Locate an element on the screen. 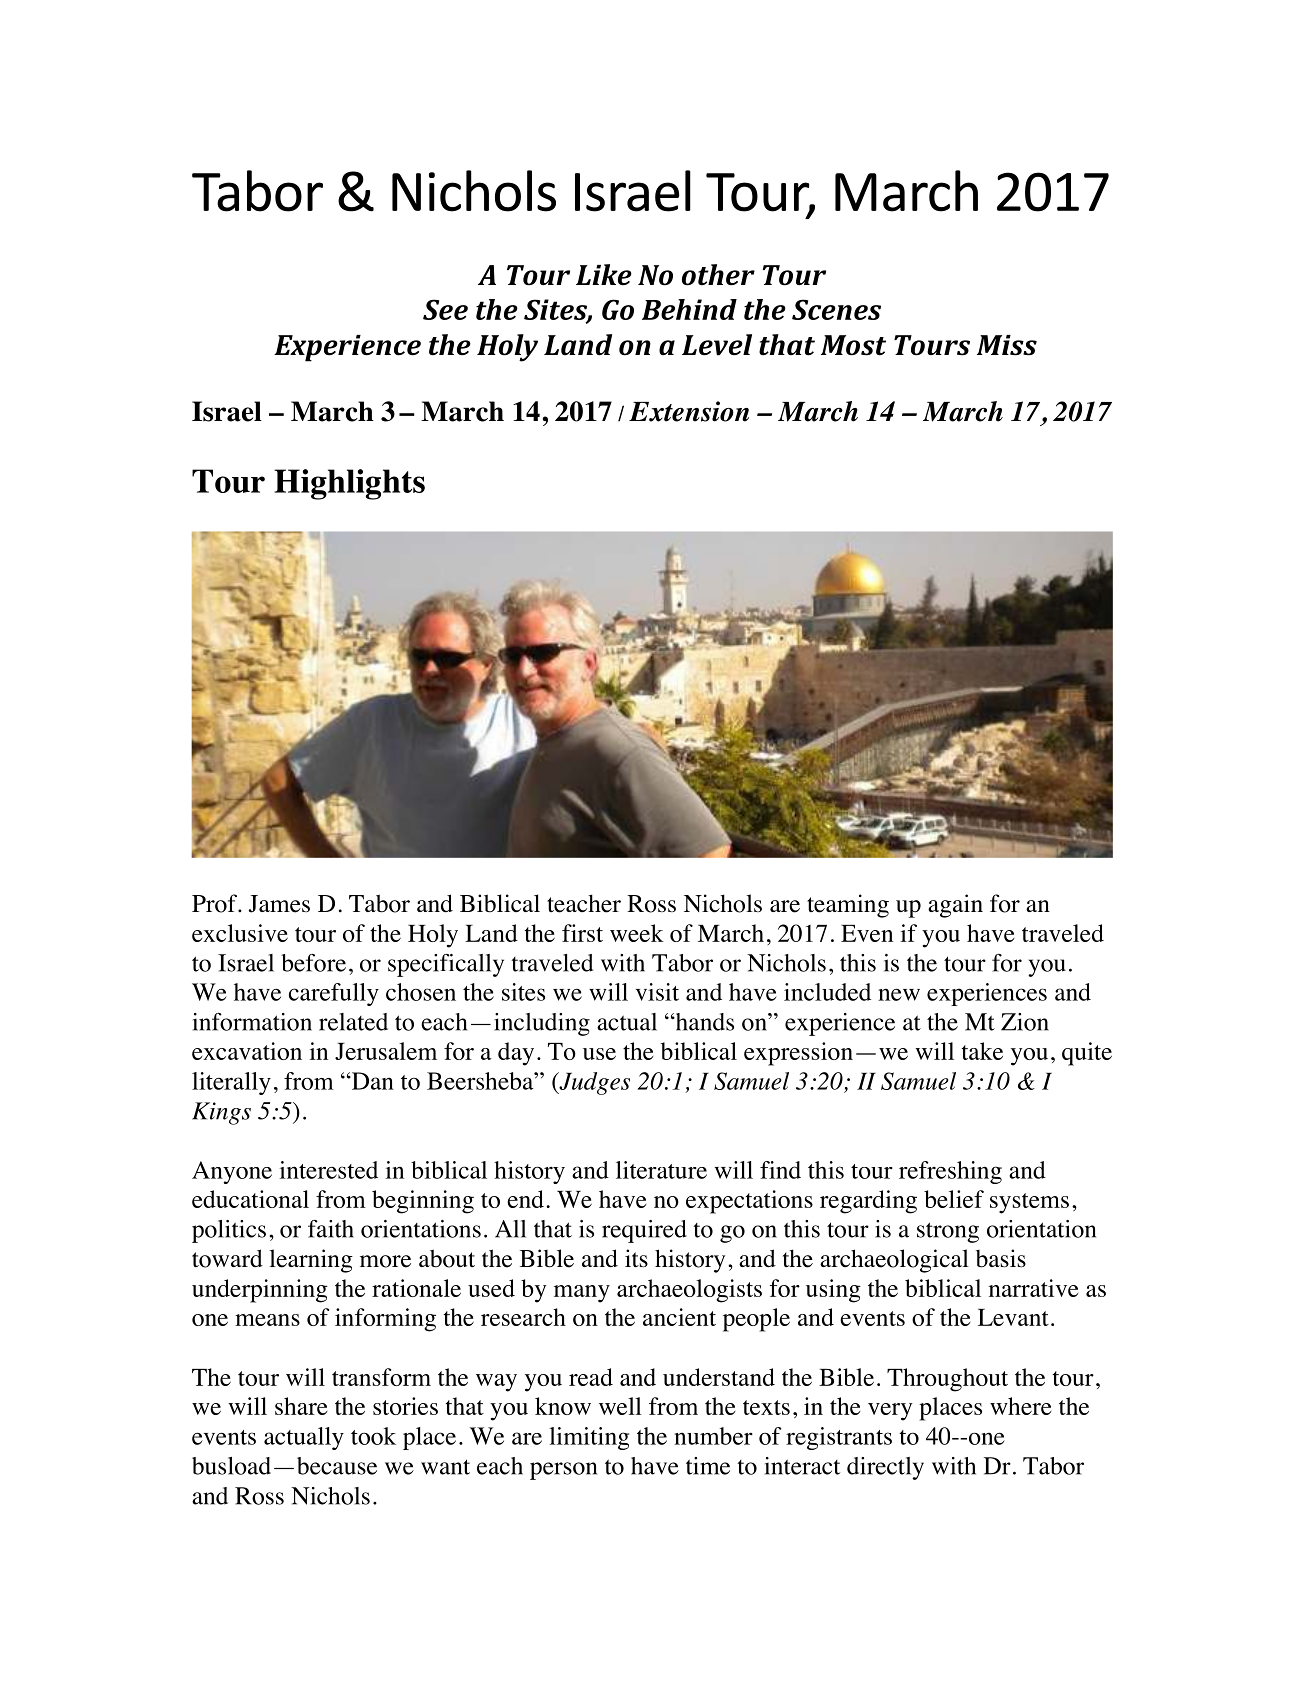 This screenshot has width=1305, height=1688. visit is located at coordinates (657, 992).
